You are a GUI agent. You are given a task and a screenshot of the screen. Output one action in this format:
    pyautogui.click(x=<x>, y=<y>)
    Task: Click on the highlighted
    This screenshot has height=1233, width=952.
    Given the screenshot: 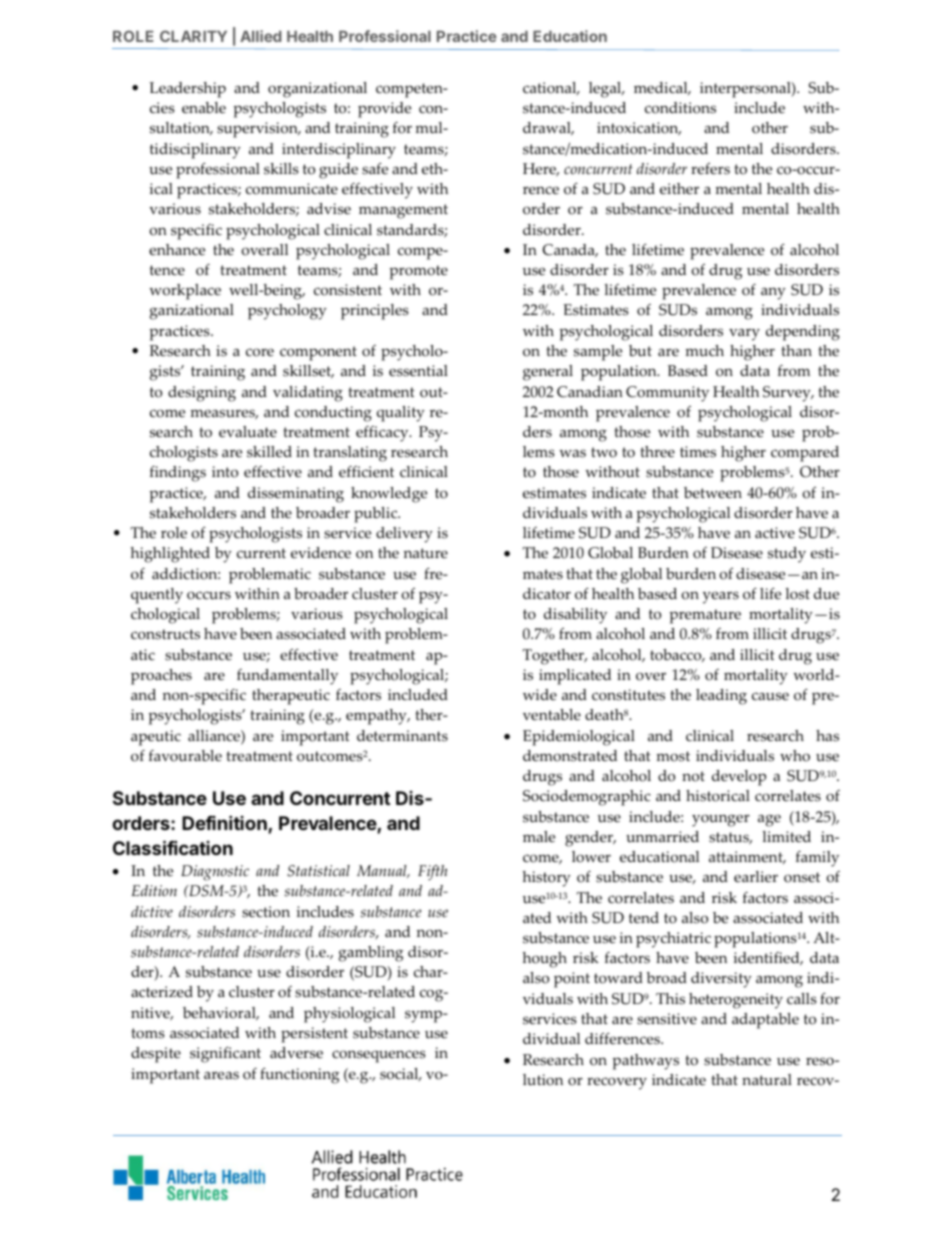 What is the action you would take?
    pyautogui.click(x=170, y=555)
